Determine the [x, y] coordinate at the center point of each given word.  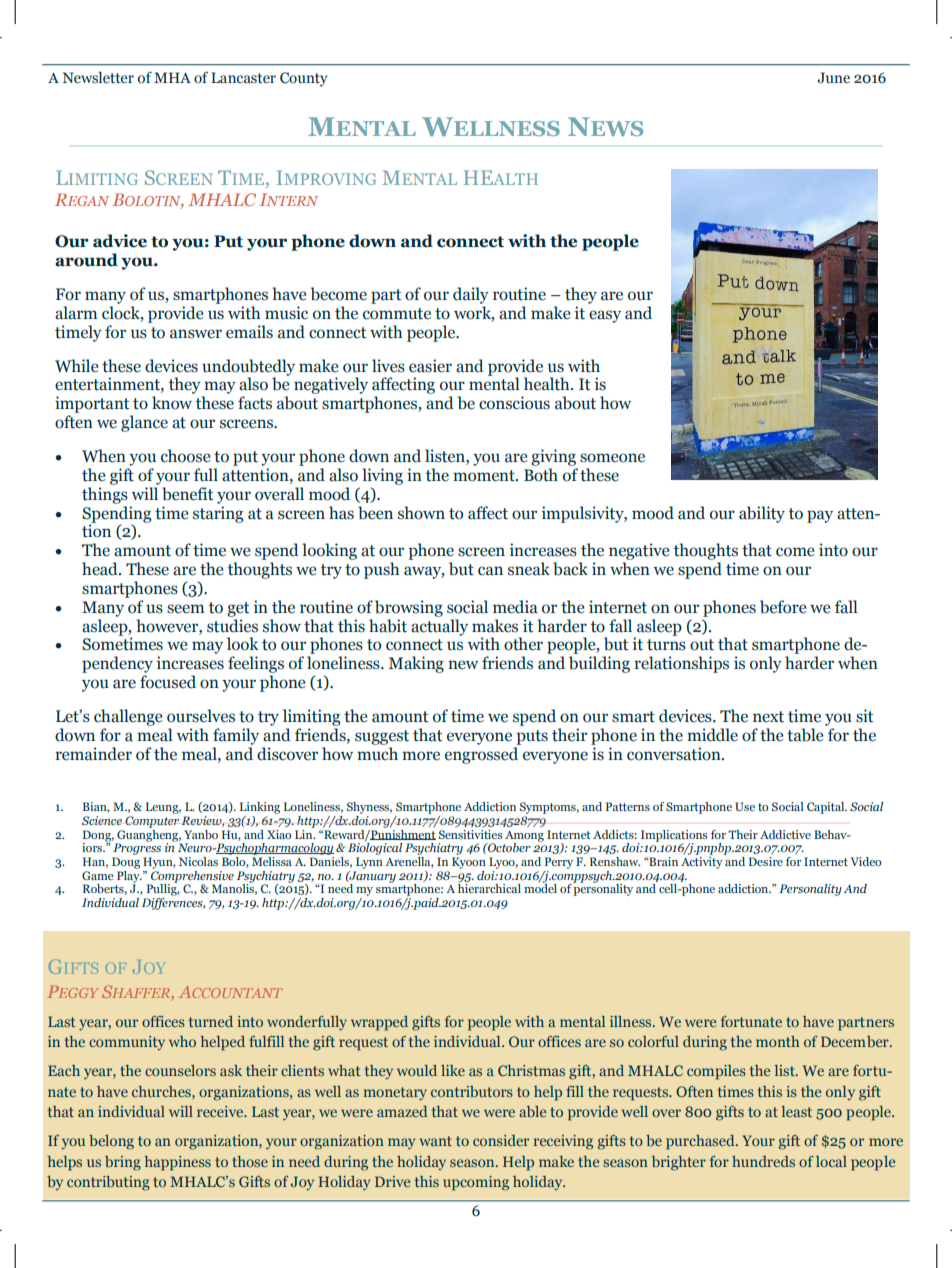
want [436, 1141]
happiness [177, 1163]
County [304, 79]
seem [186, 609]
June [833, 78]
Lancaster [243, 78]
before [783, 607]
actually [439, 627]
